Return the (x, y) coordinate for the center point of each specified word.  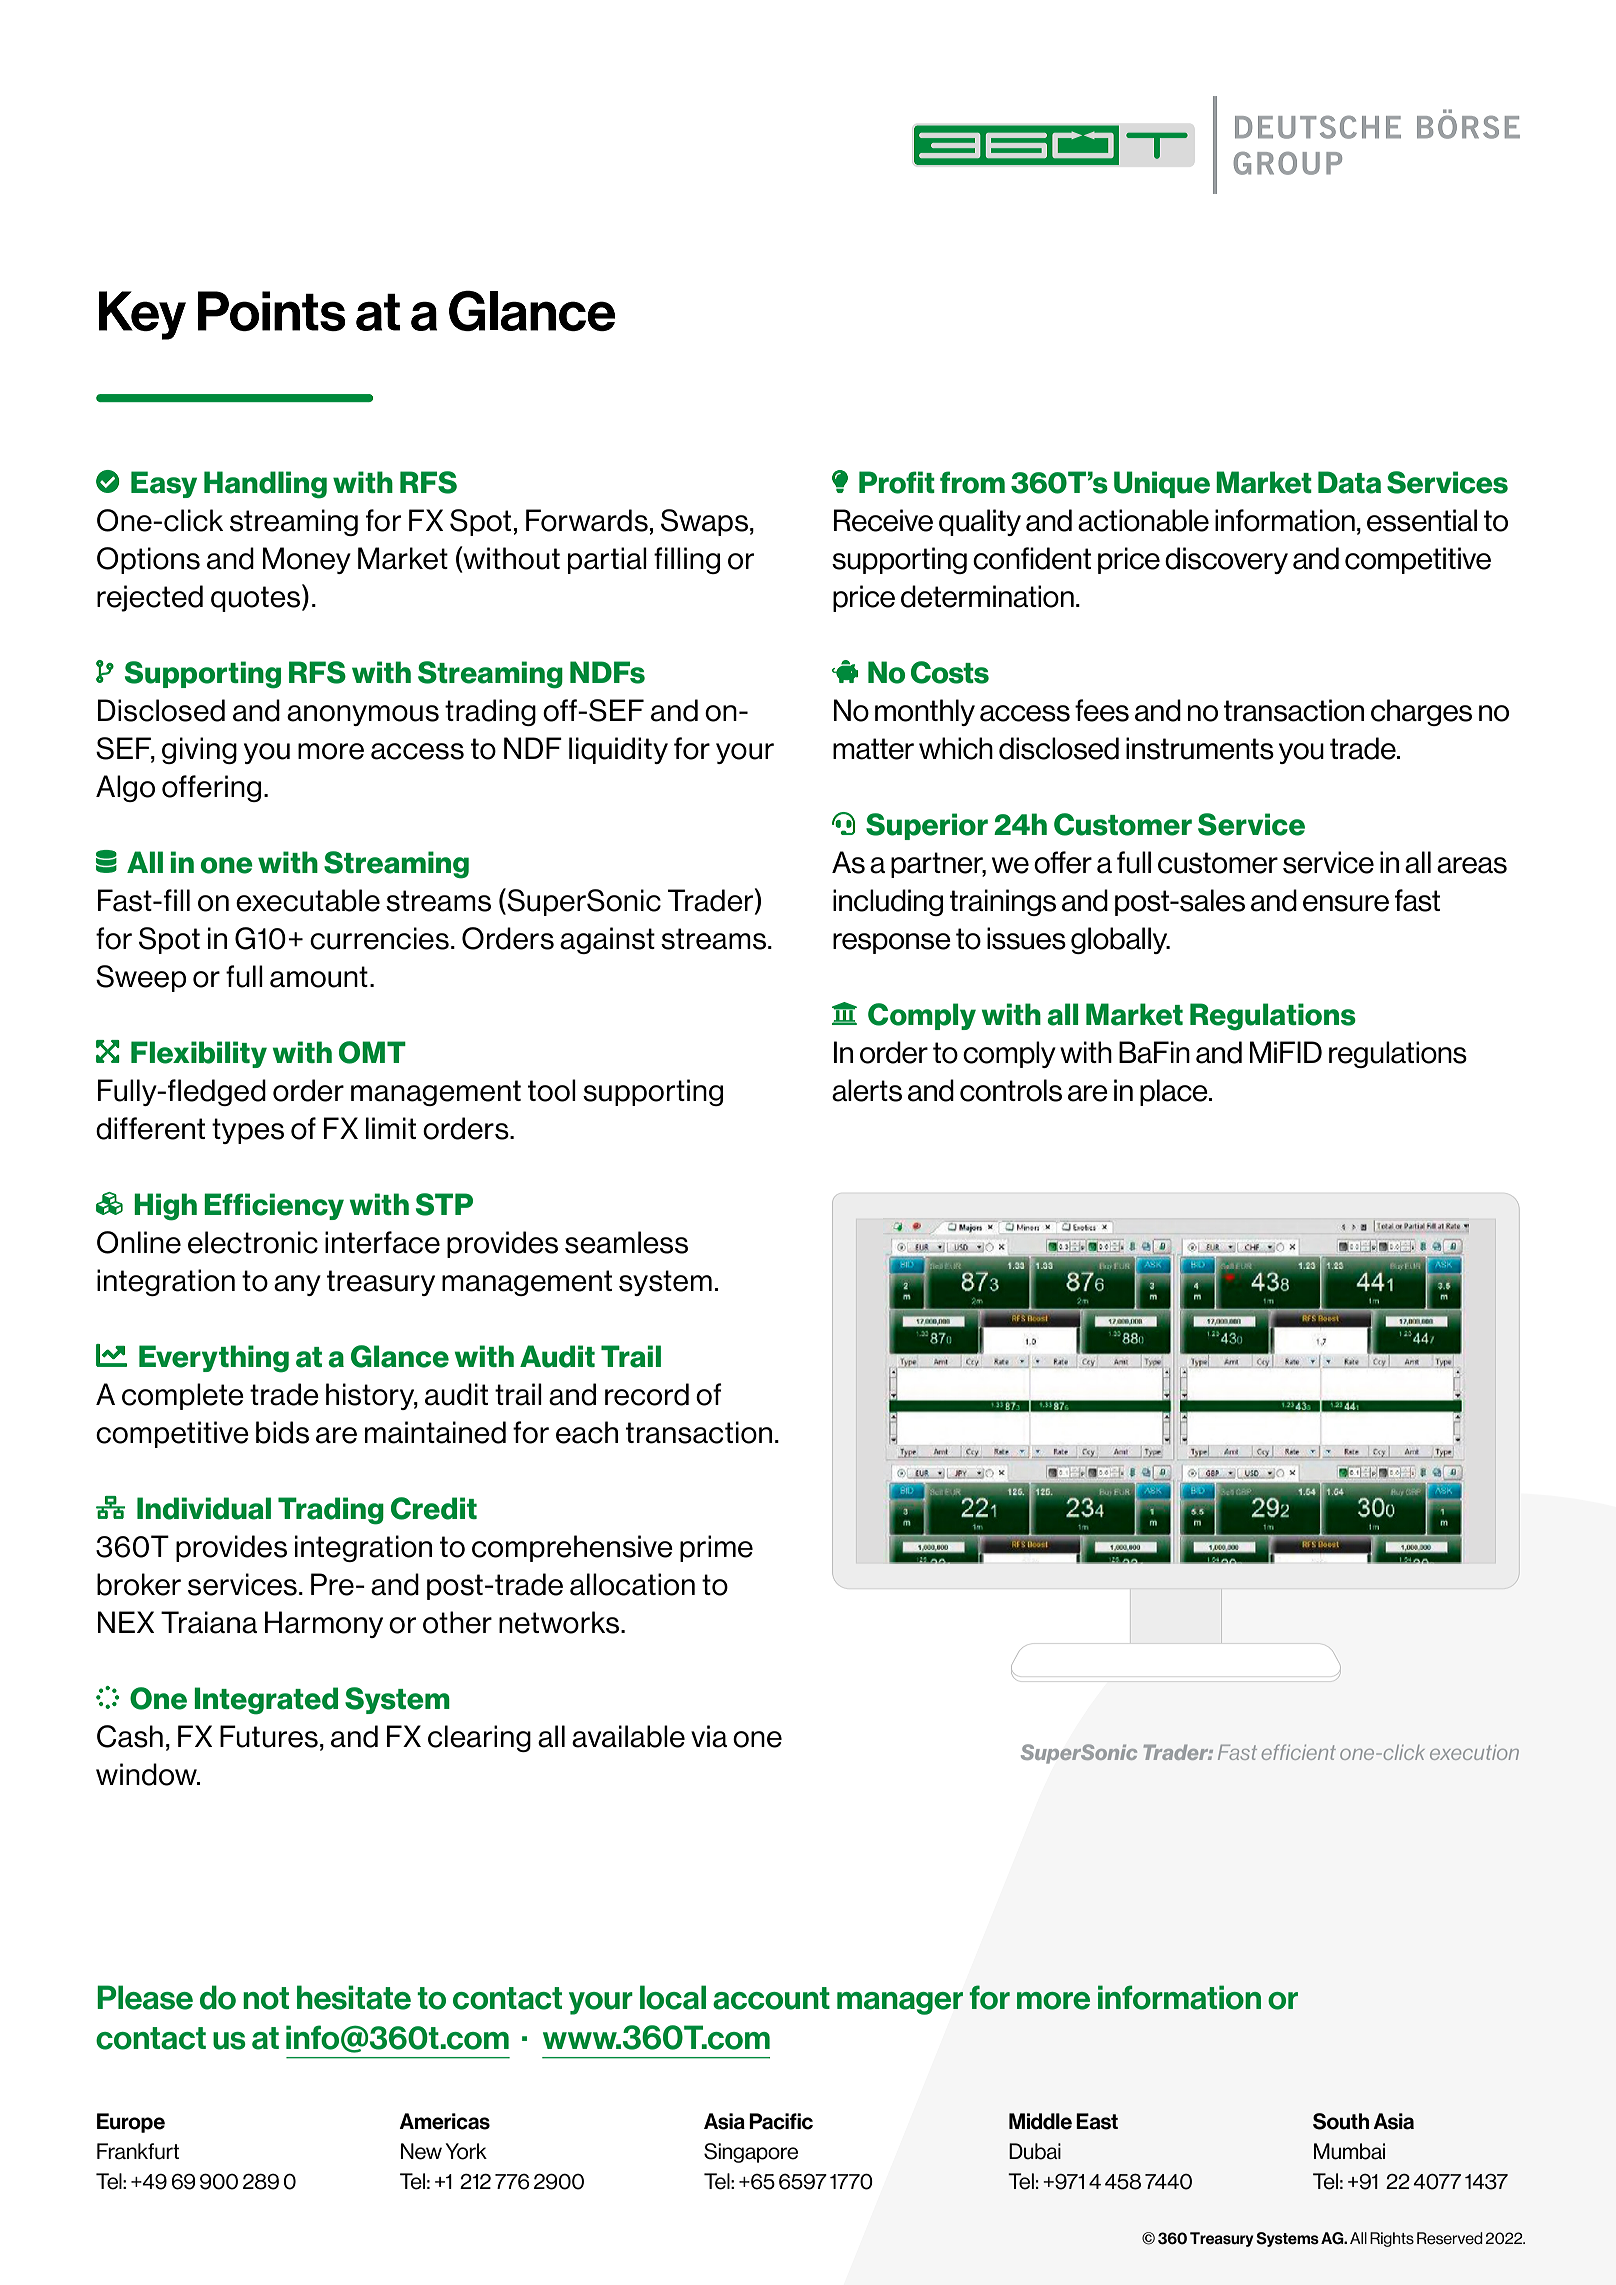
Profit (897, 482)
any (297, 1285)
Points (272, 311)
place (1175, 1092)
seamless (626, 1242)
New (421, 2151)
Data (1349, 482)
